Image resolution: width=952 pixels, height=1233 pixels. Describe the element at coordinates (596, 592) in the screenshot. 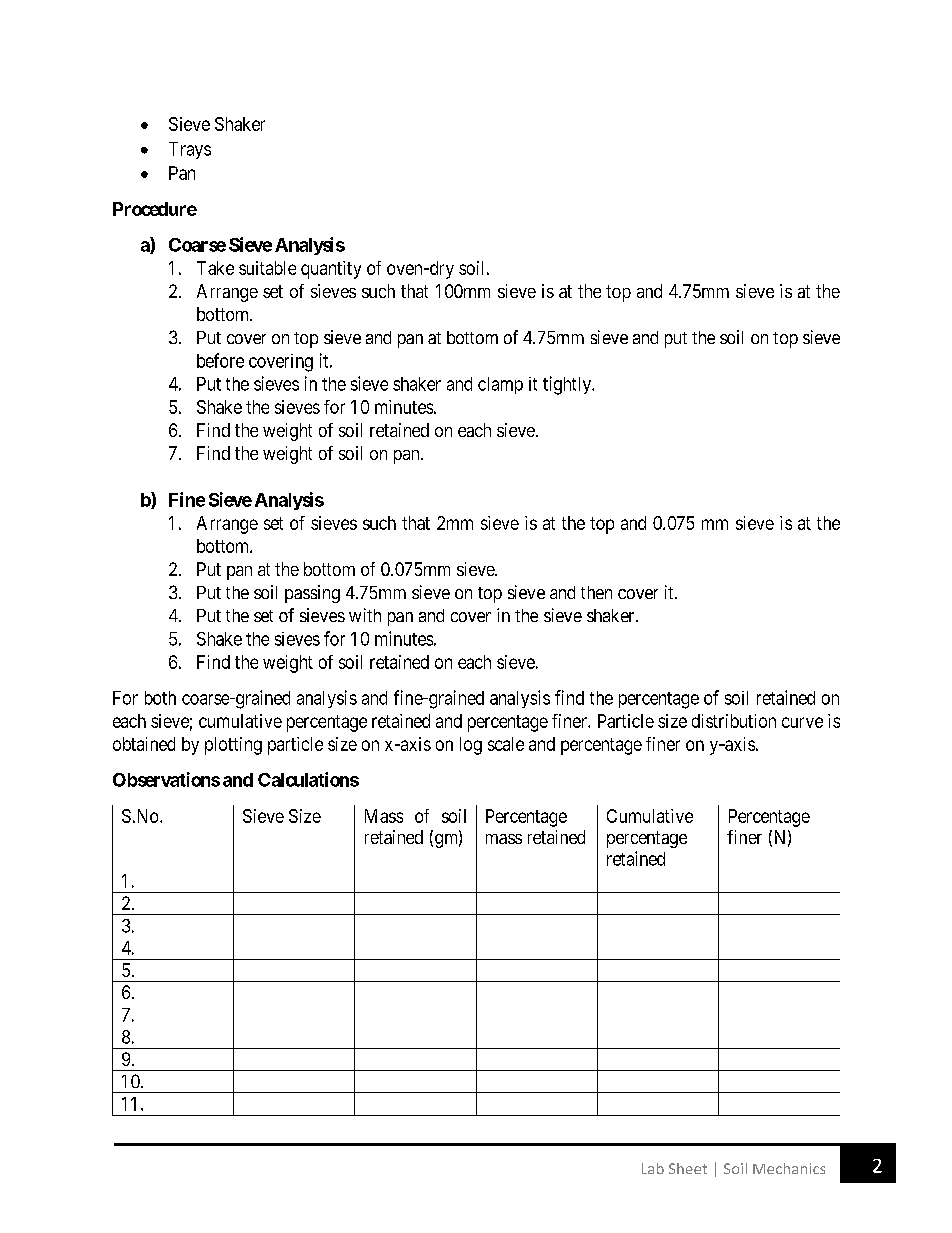

I see `then` at that location.
